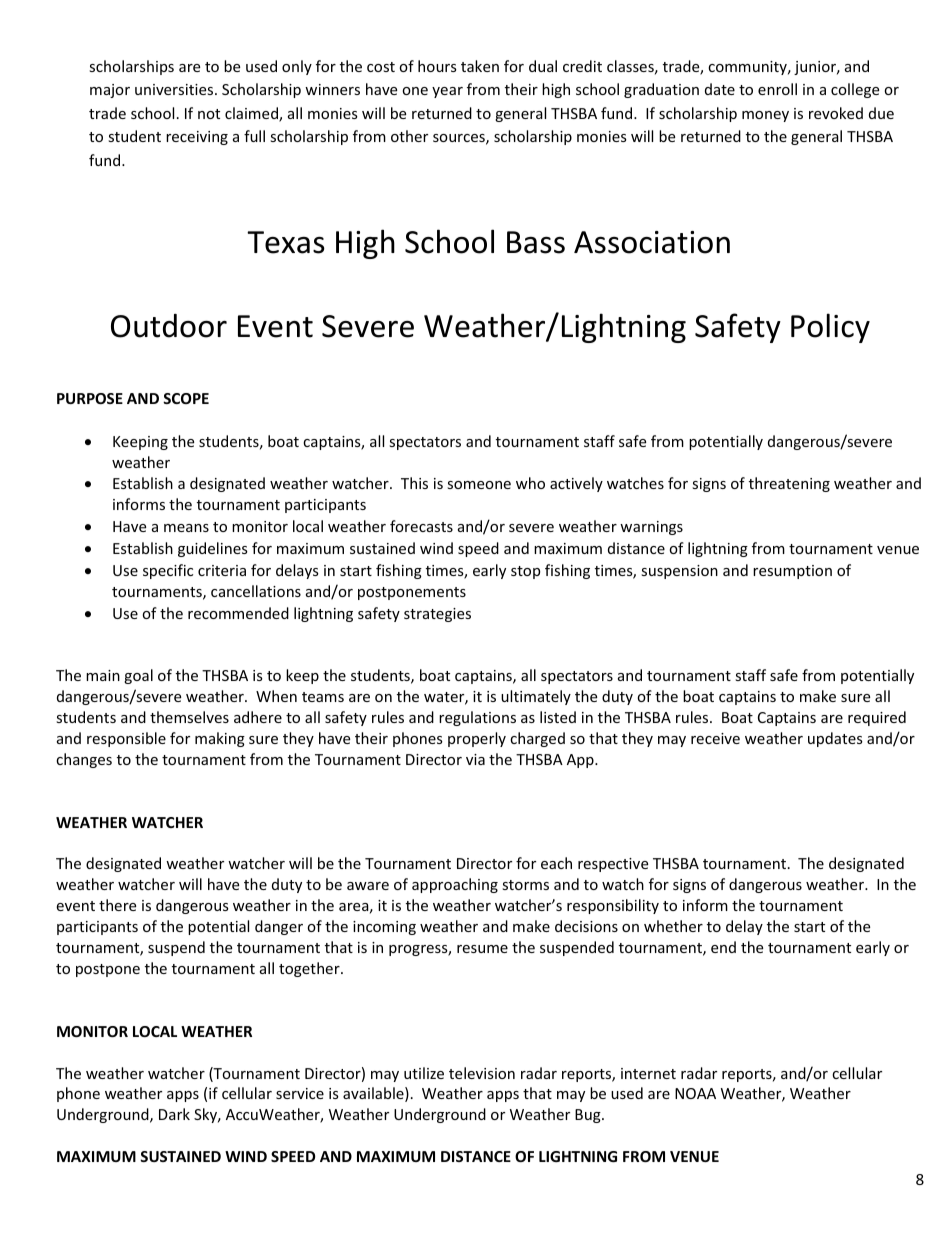  I want to click on specific, so click(168, 571).
